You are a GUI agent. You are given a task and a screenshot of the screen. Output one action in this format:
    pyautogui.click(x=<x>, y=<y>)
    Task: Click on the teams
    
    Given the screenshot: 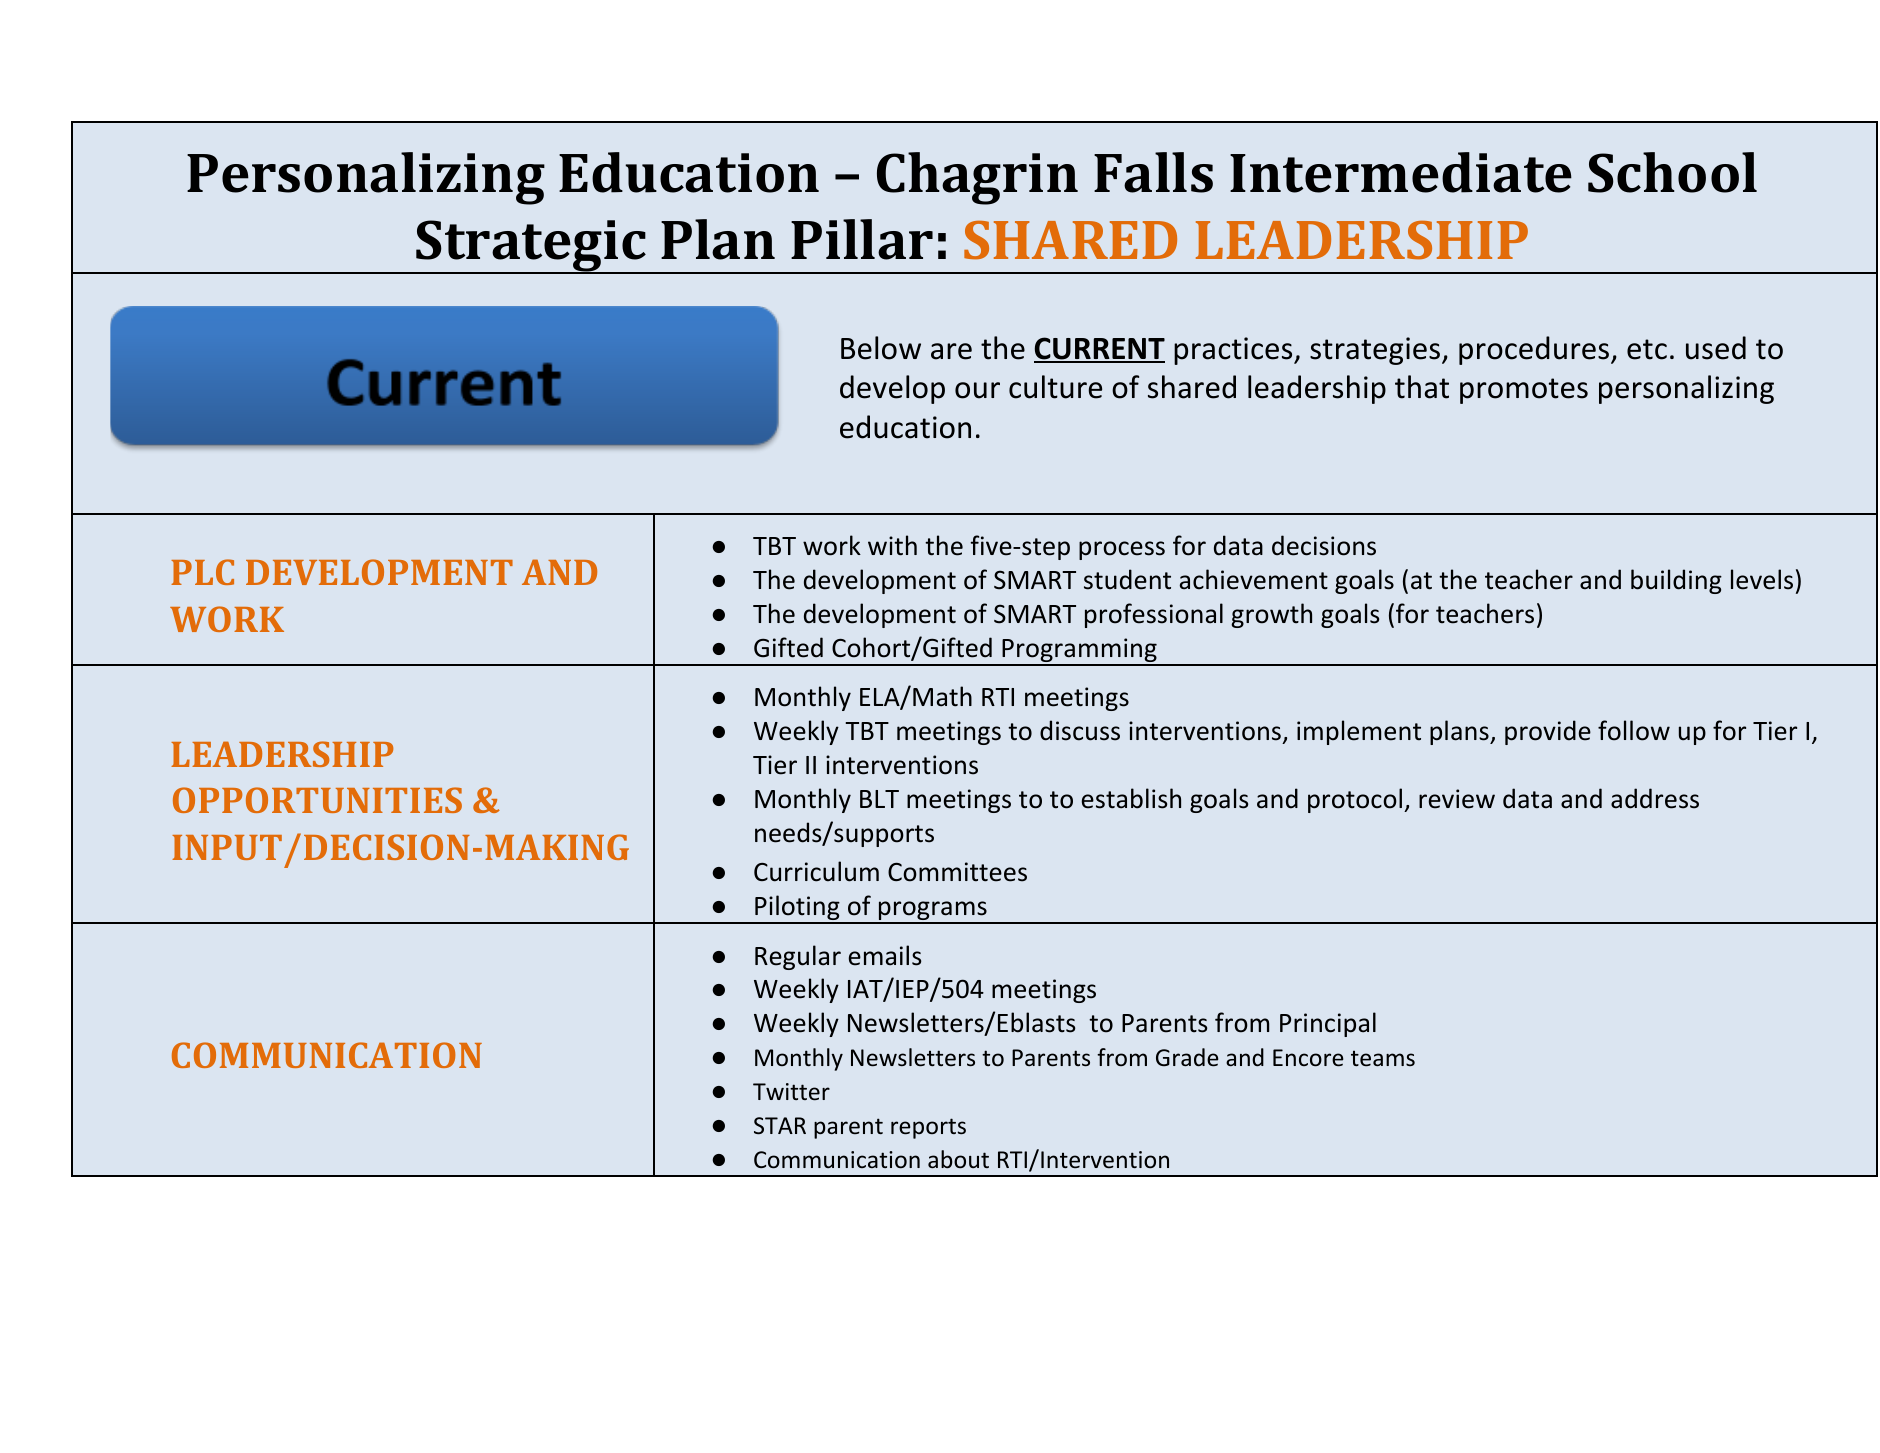 What is the action you would take?
    pyautogui.click(x=1383, y=1058)
